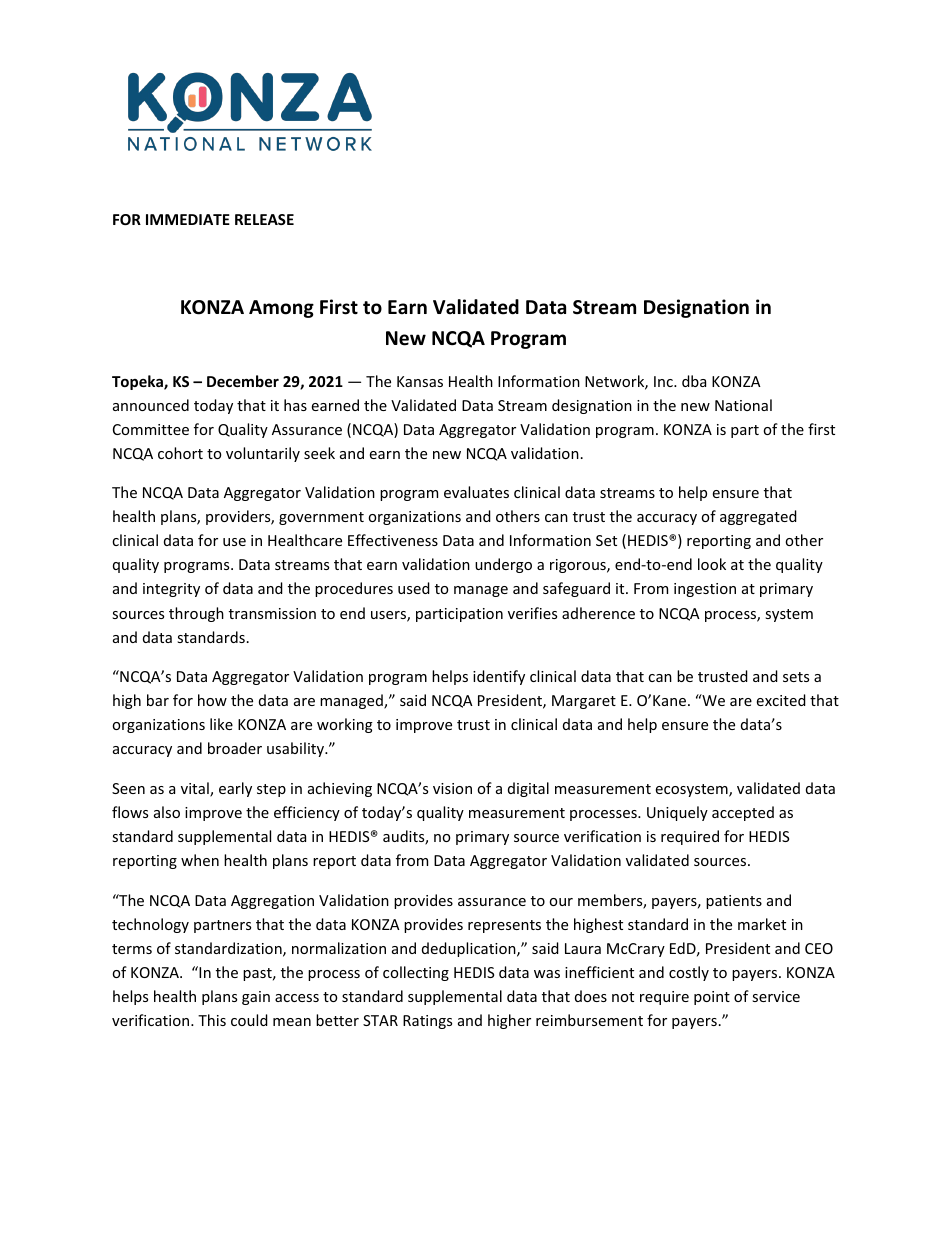 The height and width of the screenshot is (1233, 952). I want to click on National, so click(743, 405).
